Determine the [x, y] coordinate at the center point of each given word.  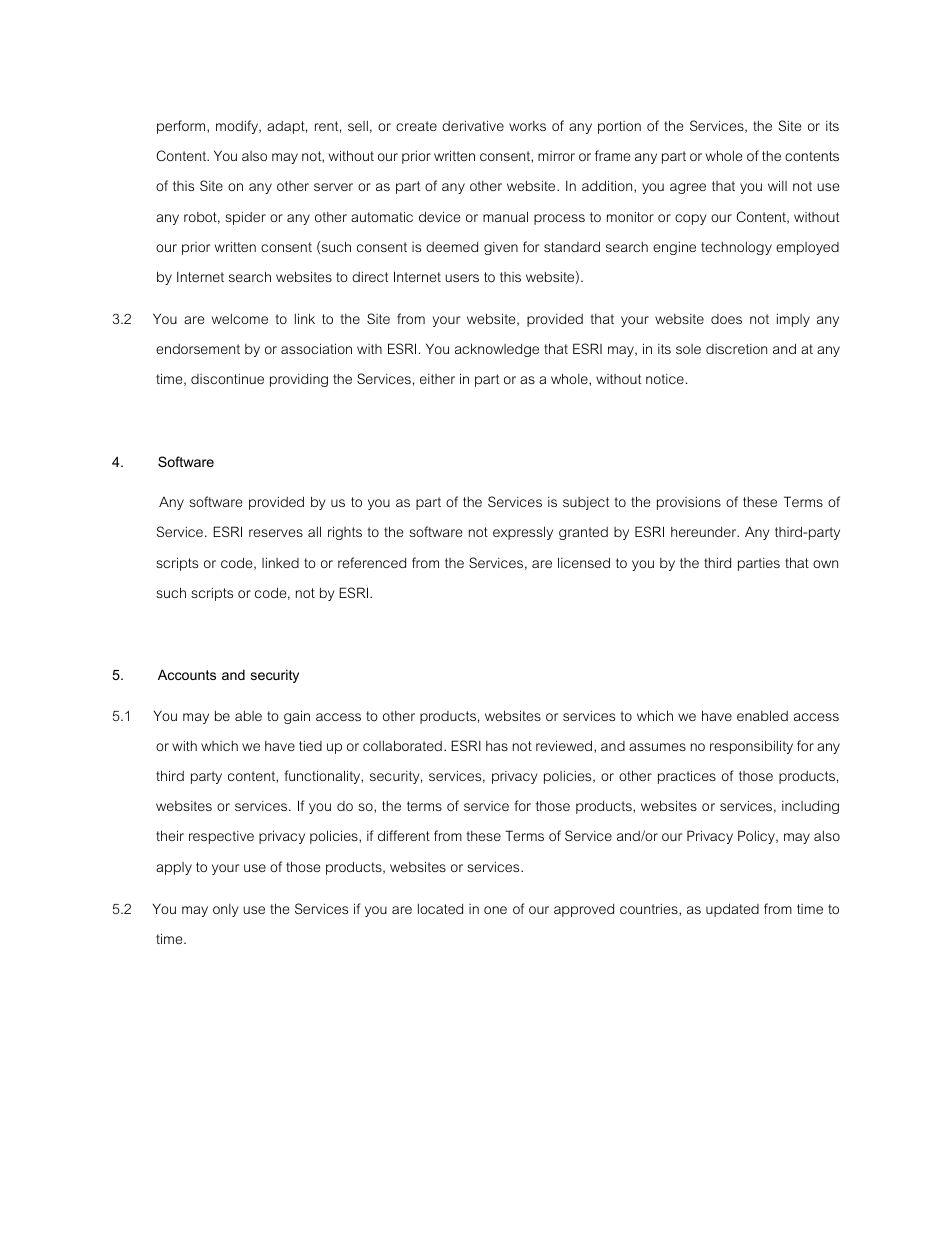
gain [297, 717]
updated [732, 910]
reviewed [565, 745]
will [777, 185]
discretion [736, 349]
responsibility [751, 747]
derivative [473, 125]
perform [182, 127]
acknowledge [497, 350]
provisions [689, 503]
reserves [276, 533]
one [495, 910]
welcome [240, 319]
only [226, 910]
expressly [523, 533]
